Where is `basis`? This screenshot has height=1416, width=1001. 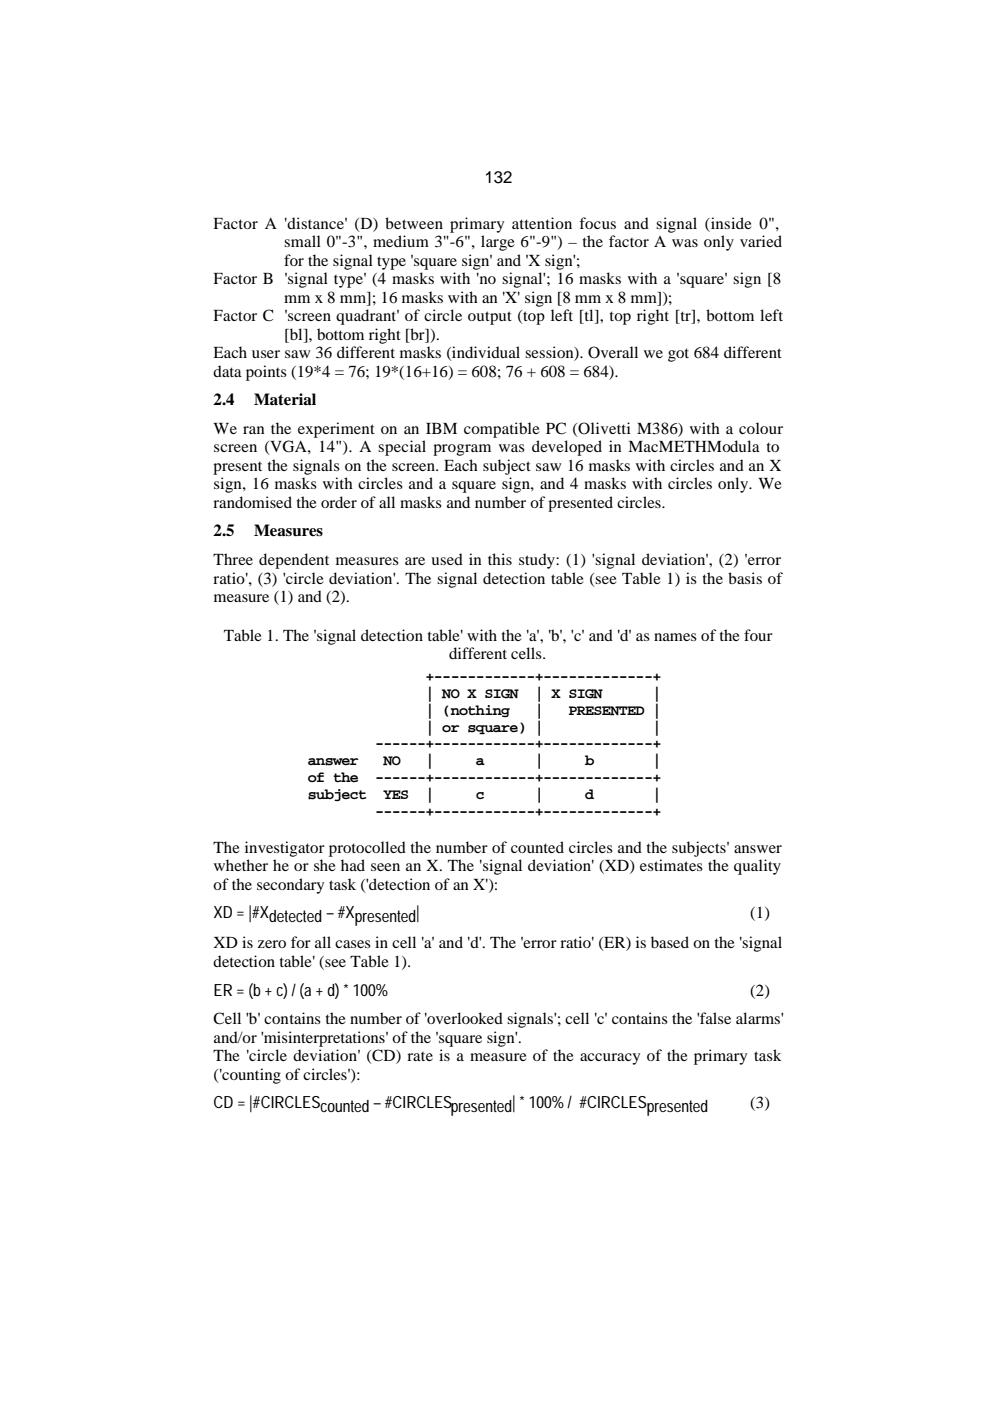 basis is located at coordinates (745, 578).
